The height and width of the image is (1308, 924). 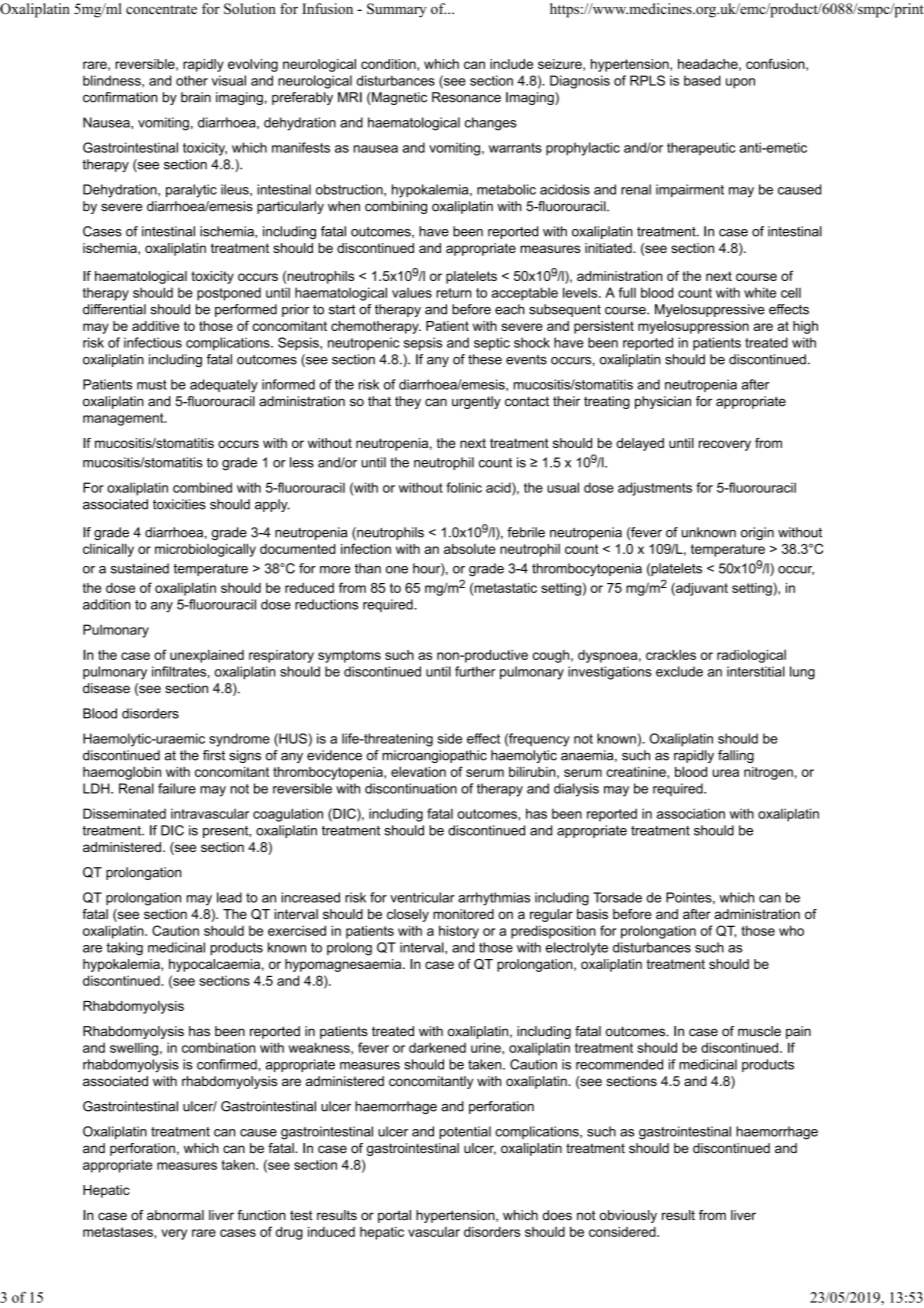 What do you see at coordinates (161, 9) in the image?
I see `concentrate` at bounding box center [161, 9].
